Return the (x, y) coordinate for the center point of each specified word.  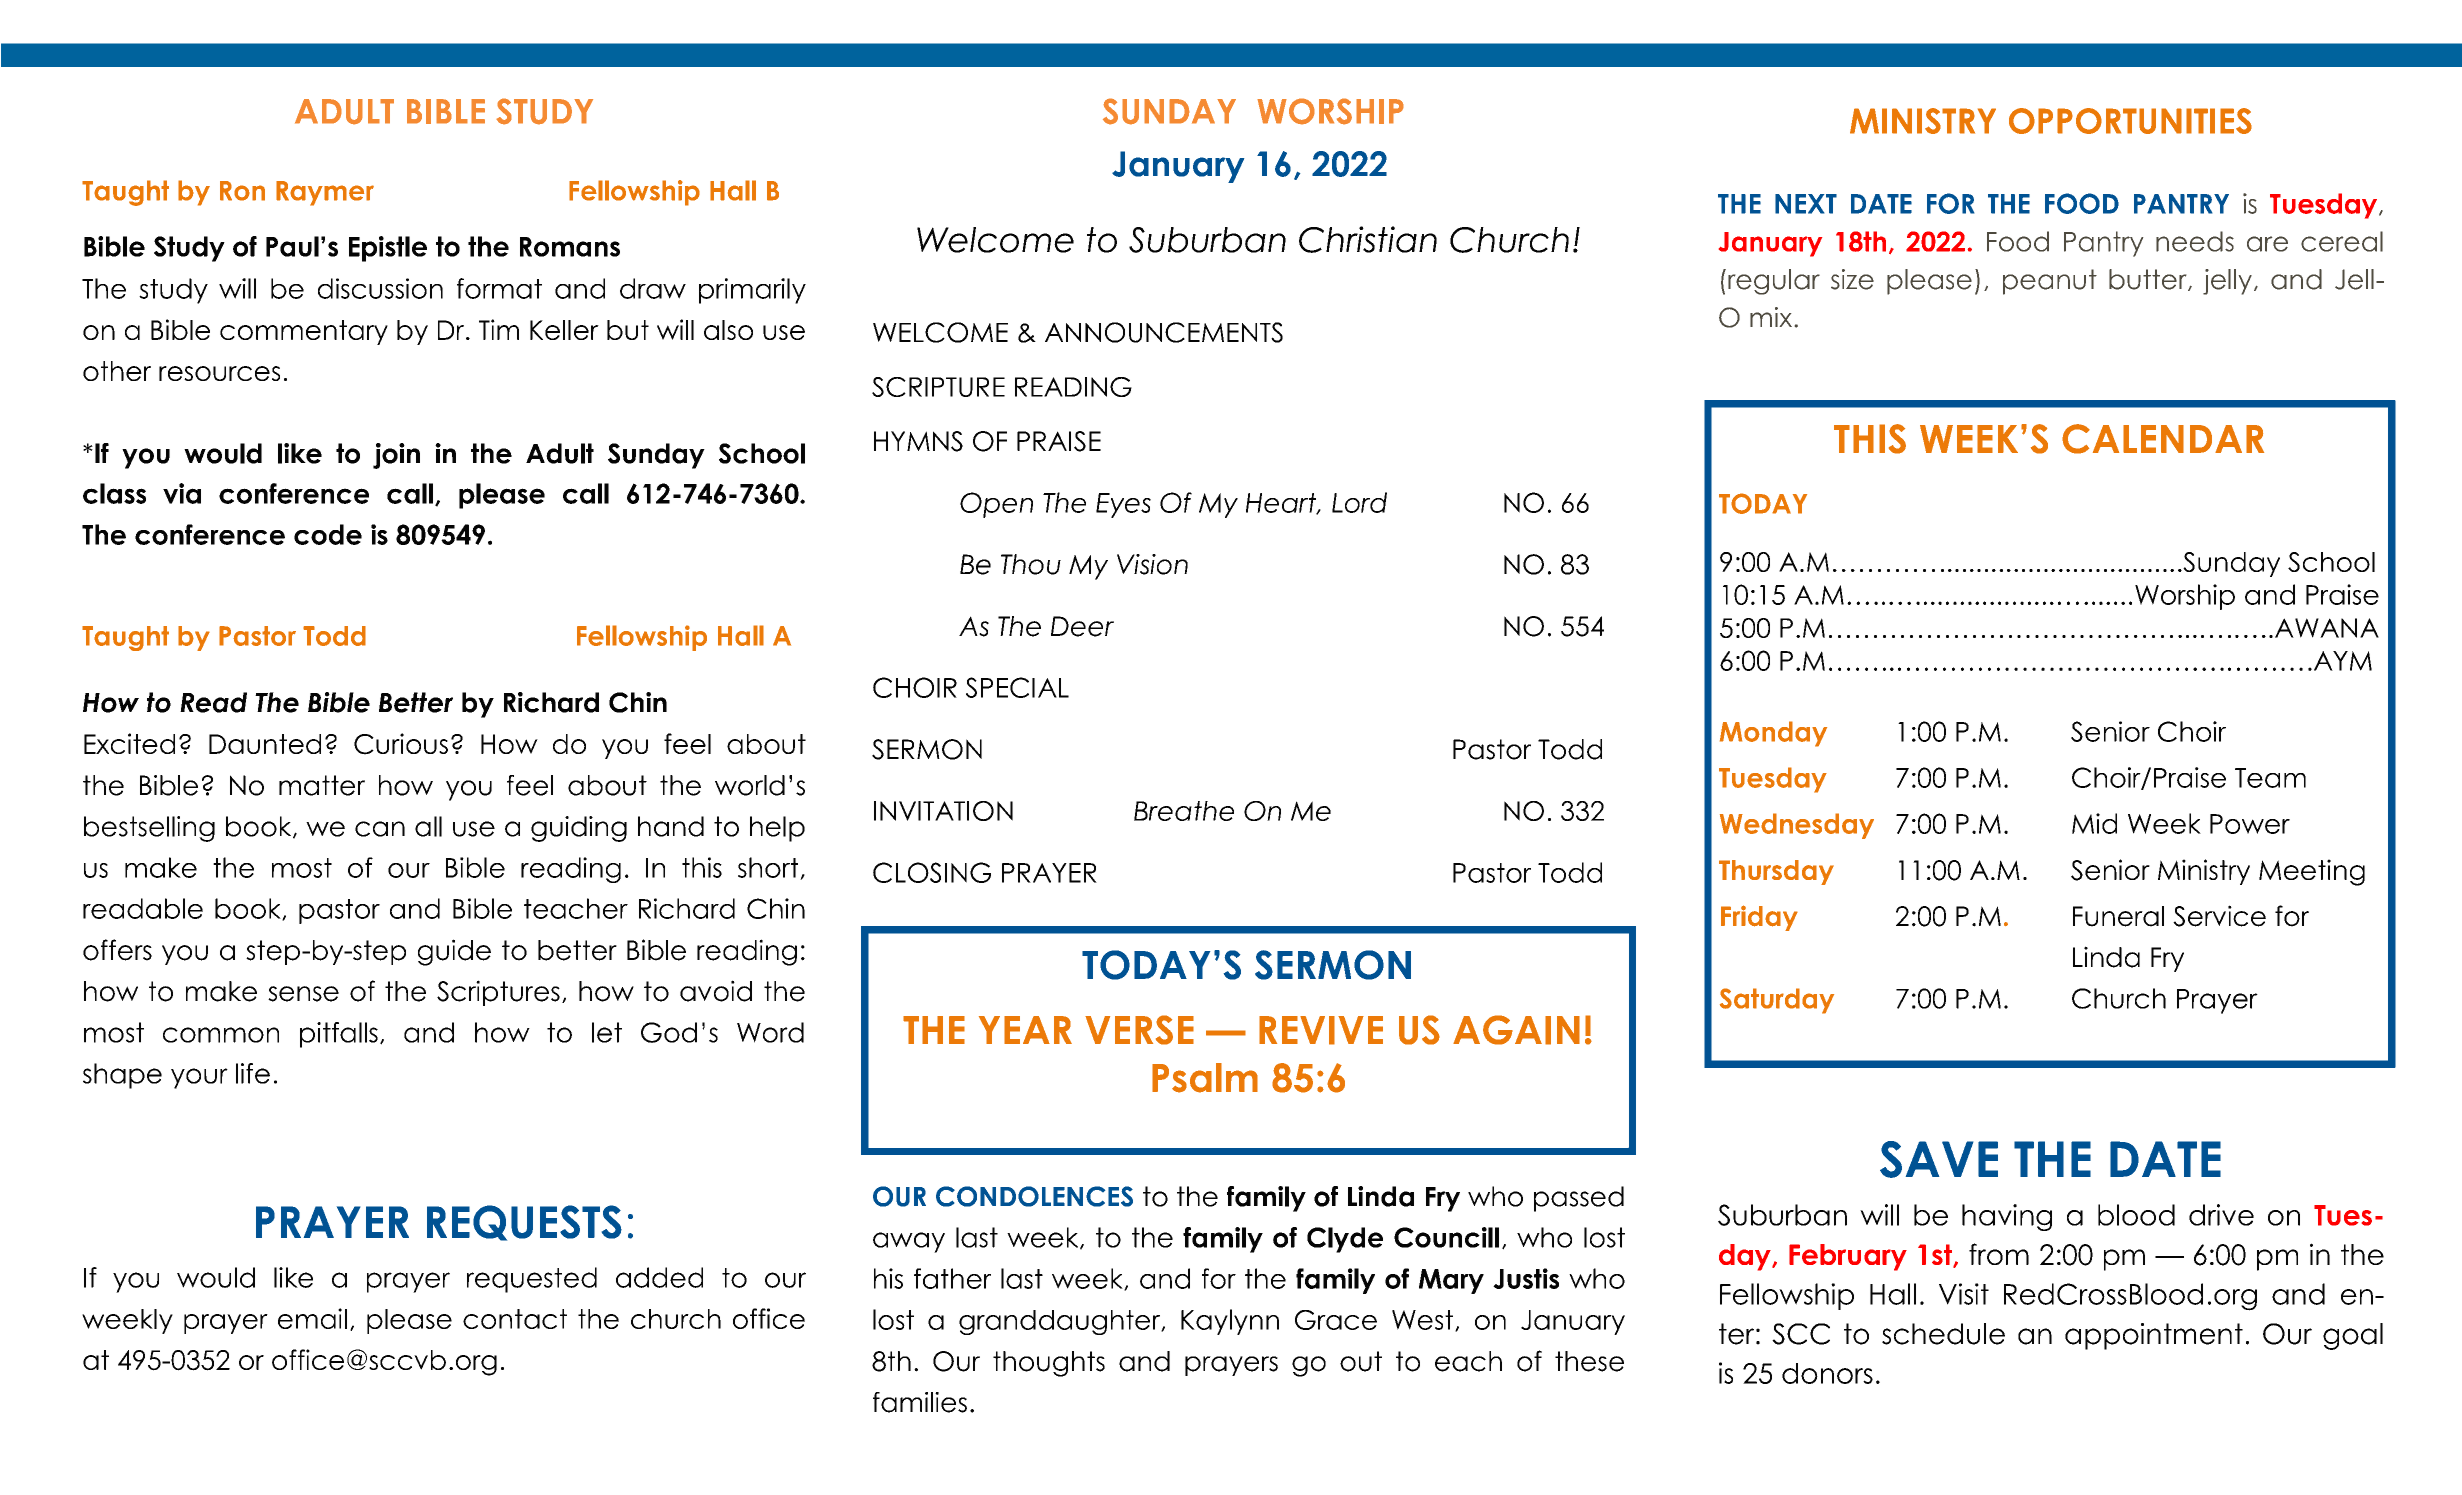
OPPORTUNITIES (2130, 121)
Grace (1336, 1320)
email (312, 1318)
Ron (242, 191)
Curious (401, 744)
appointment (2154, 1336)
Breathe (1184, 811)
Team (2270, 778)
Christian (1368, 239)
